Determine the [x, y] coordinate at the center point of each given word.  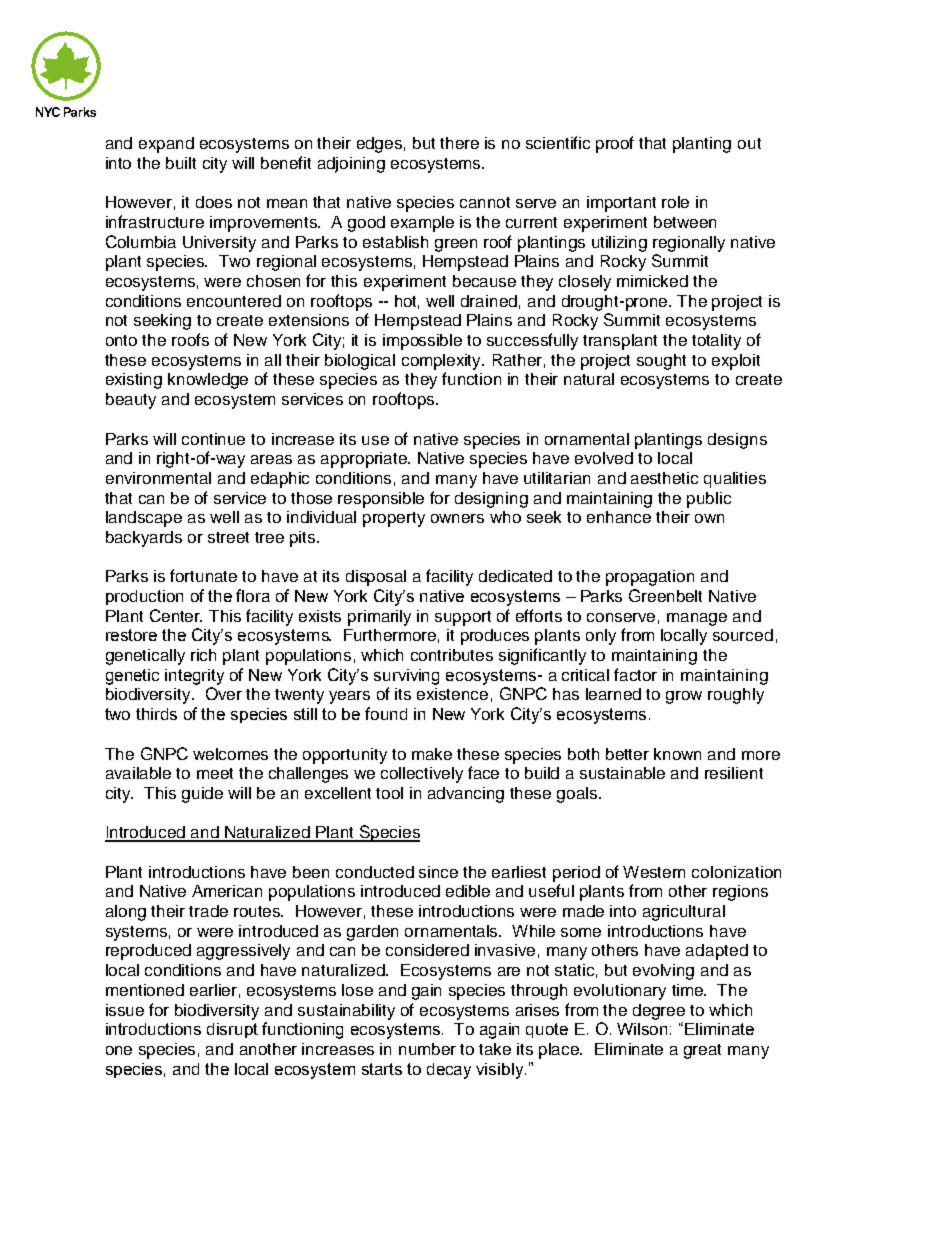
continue [213, 439]
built [181, 163]
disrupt [232, 1030]
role [675, 202]
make [432, 754]
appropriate [365, 460]
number [427, 1049]
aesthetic [664, 478]
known [677, 754]
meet [215, 773]
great [702, 1051]
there [459, 143]
